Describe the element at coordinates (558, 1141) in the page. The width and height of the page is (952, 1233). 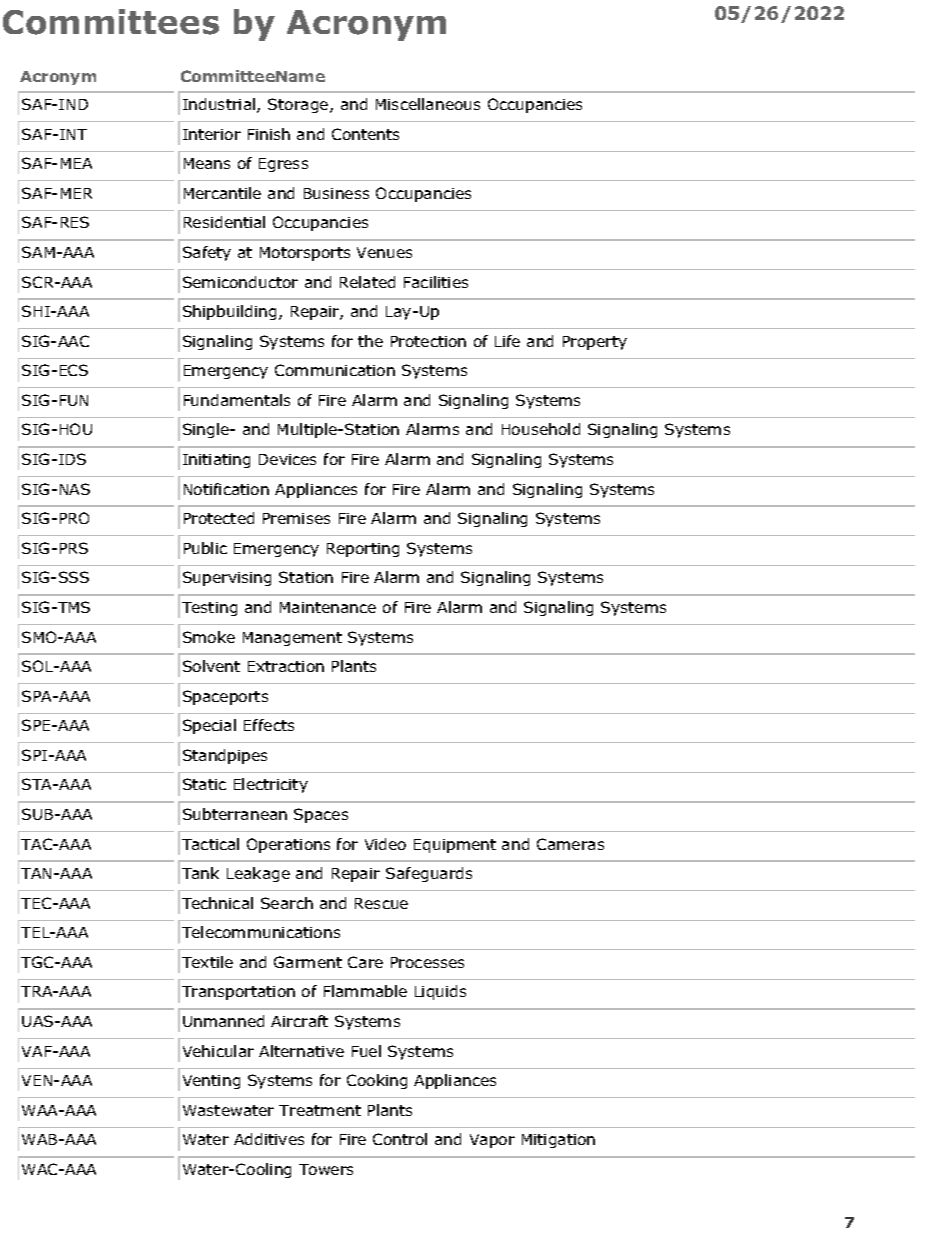
I see `Mitigation` at that location.
